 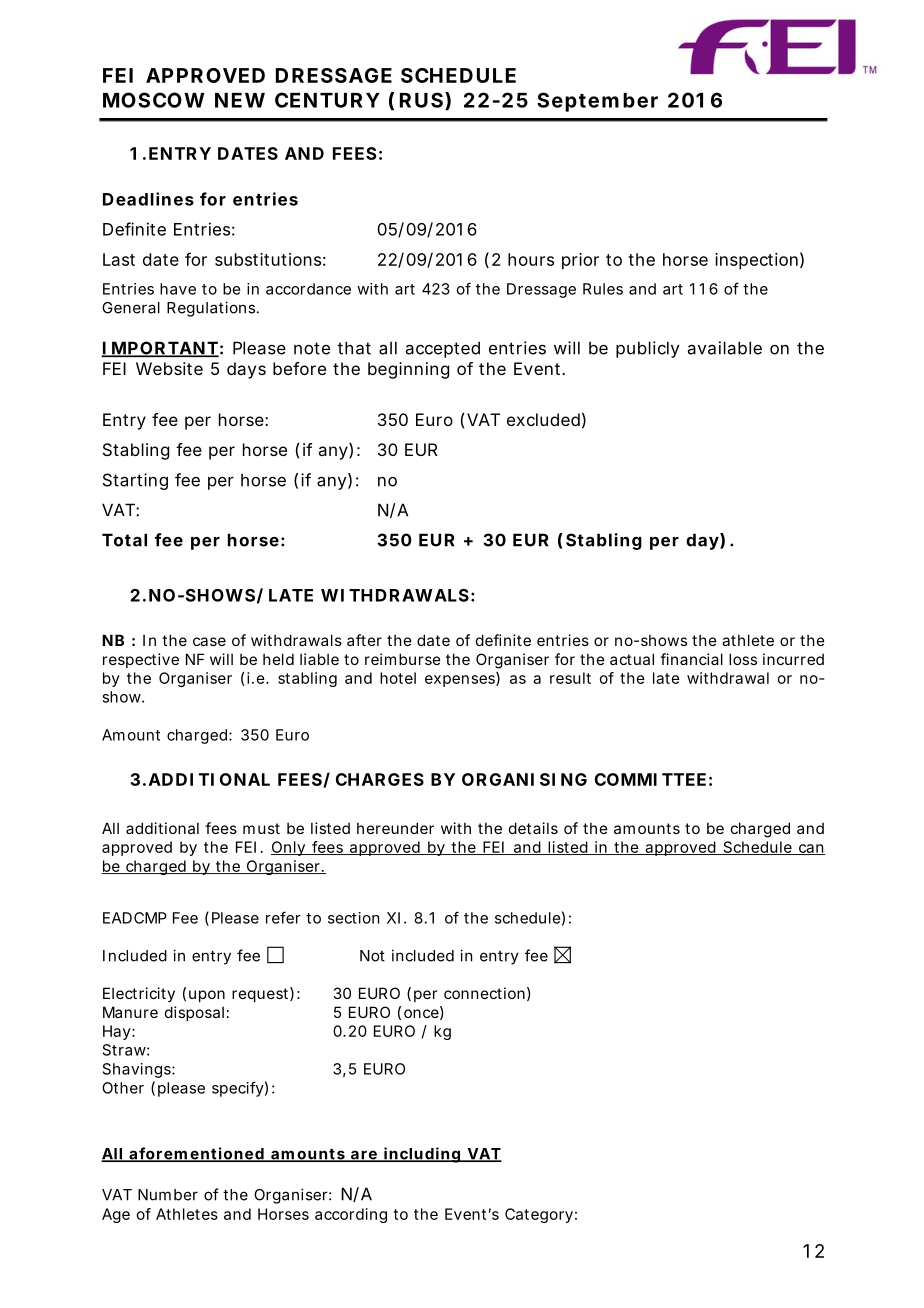 I want to click on Starting, so click(x=135, y=481).
